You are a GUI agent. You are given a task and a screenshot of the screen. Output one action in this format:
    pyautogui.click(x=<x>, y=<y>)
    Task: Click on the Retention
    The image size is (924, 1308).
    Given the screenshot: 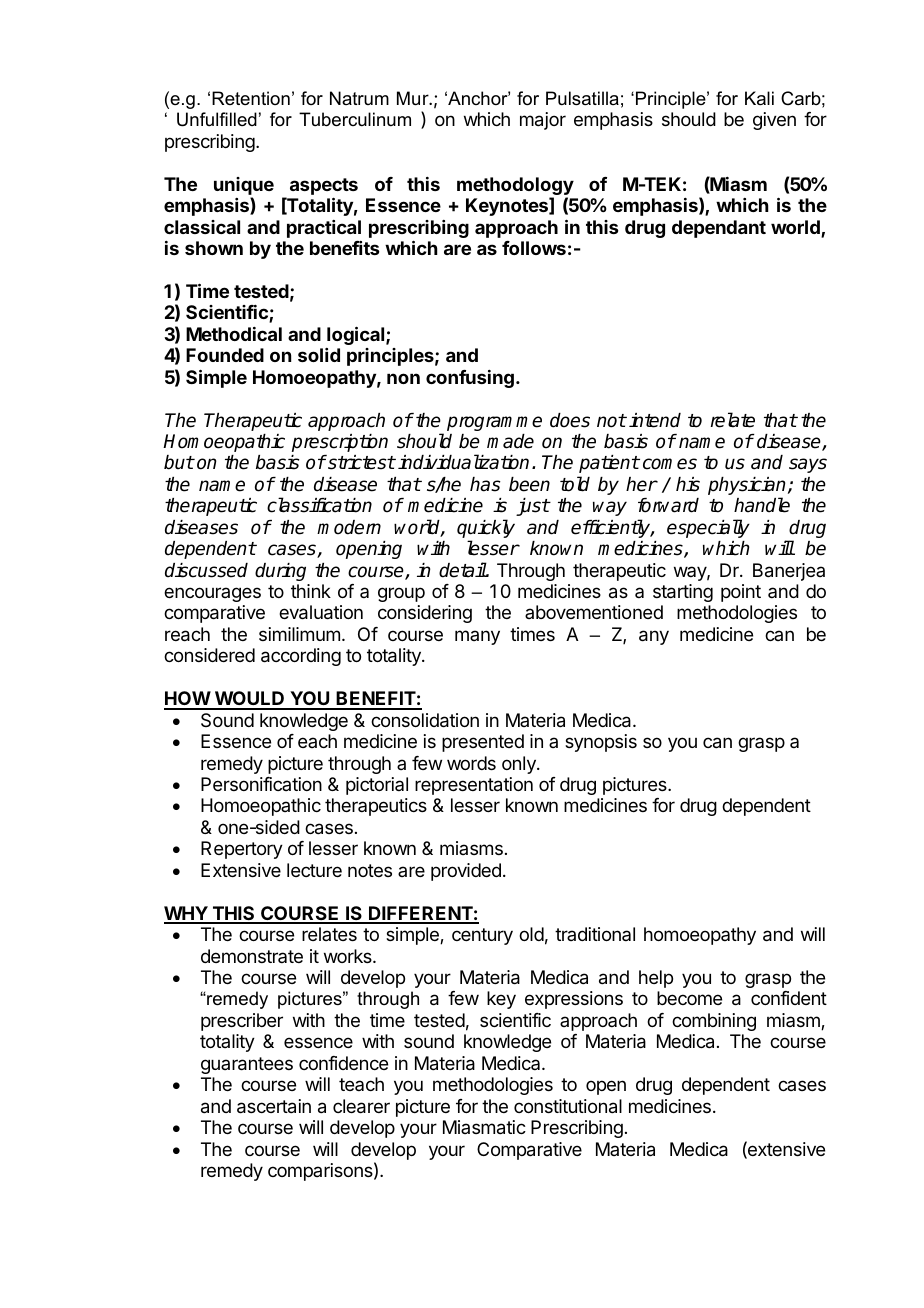 What is the action you would take?
    pyautogui.click(x=251, y=98)
